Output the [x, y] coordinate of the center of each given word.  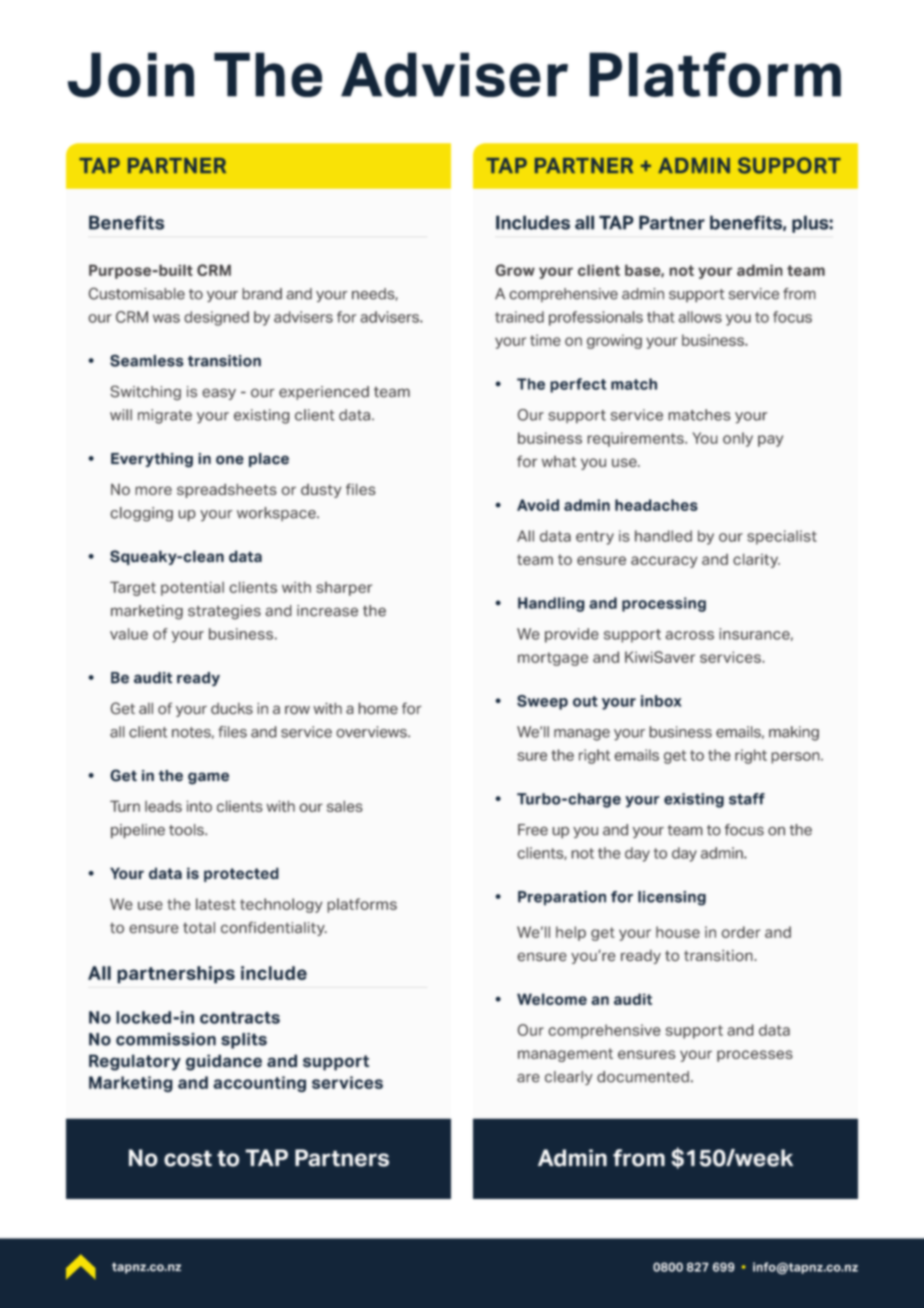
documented [643, 1077]
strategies [224, 612]
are [528, 1078]
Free [533, 830]
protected [241, 874]
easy [219, 394]
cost [188, 1158]
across [690, 635]
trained [519, 317]
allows [700, 317]
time [545, 340]
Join [131, 75]
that [661, 317]
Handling [551, 604]
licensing [672, 898]
